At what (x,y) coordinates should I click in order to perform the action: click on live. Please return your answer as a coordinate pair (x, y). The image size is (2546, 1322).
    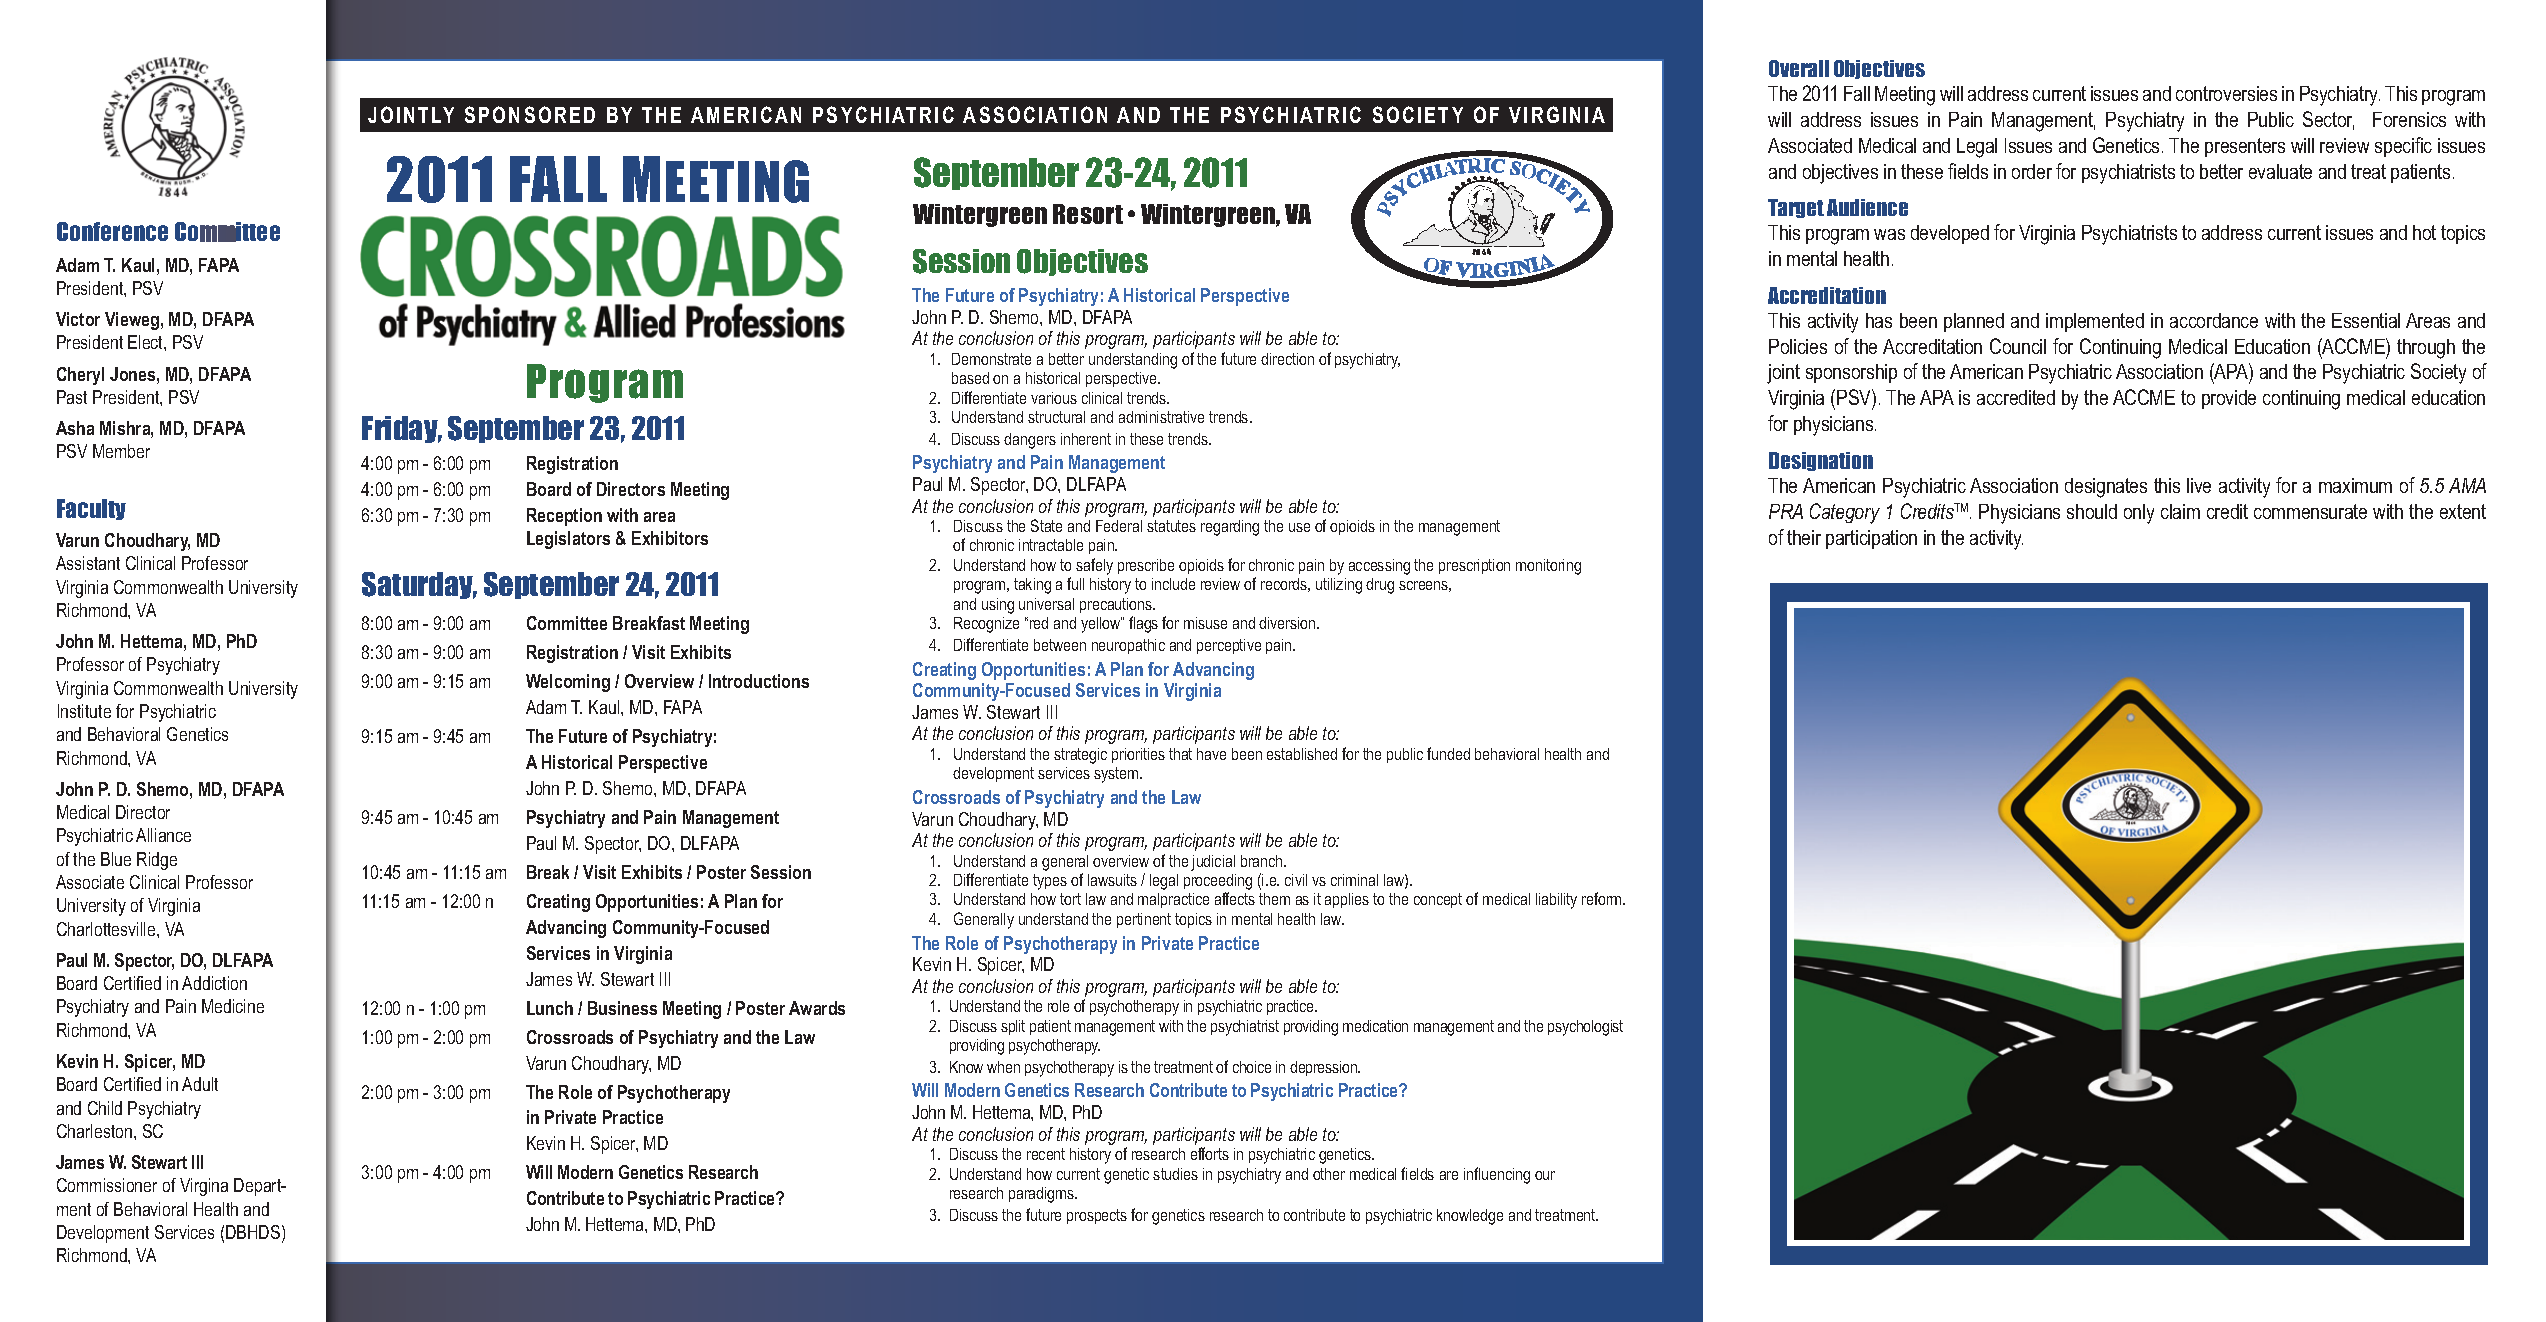
    Looking at the image, I should click on (2199, 485).
